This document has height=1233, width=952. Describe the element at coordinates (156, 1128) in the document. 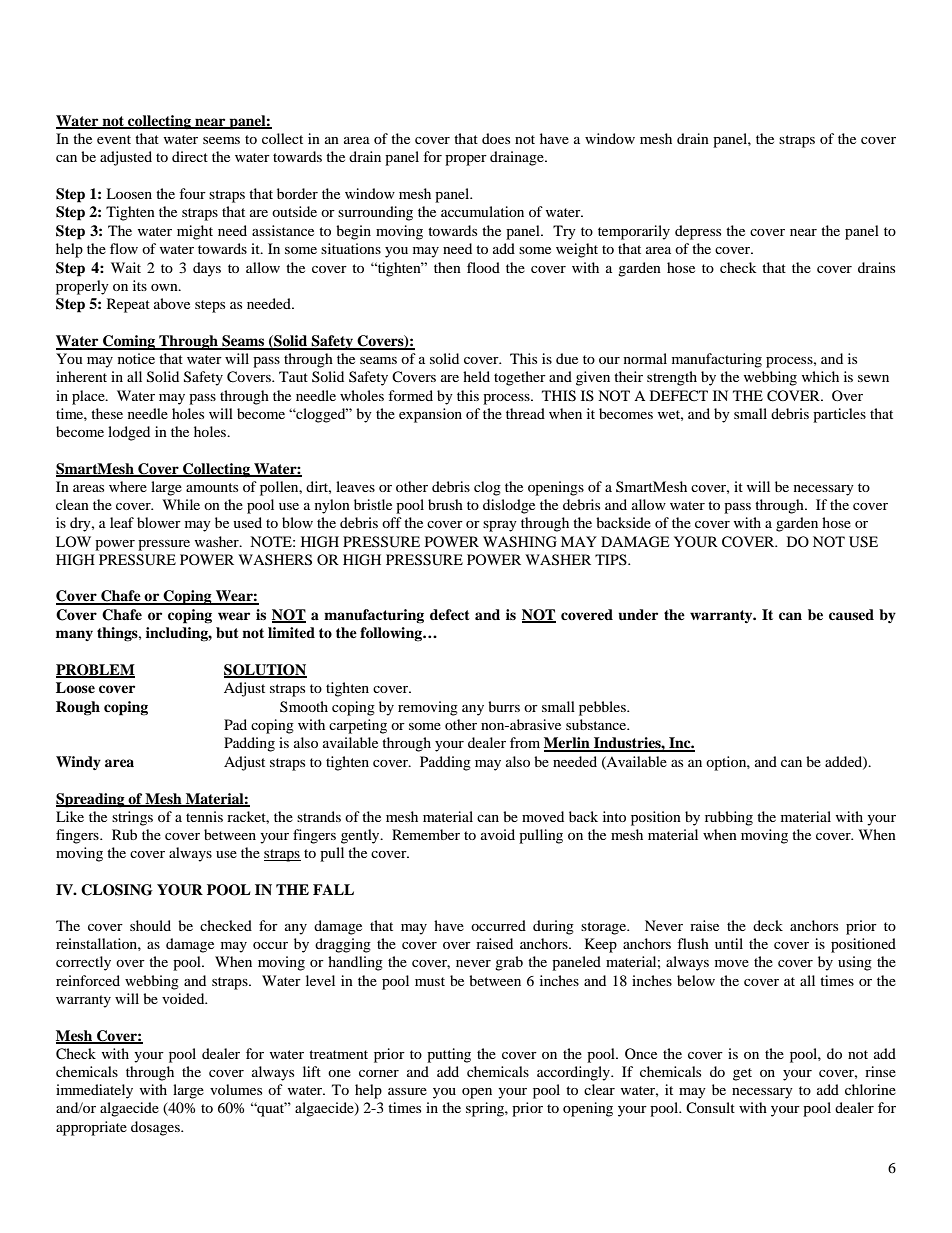

I see `dosages` at that location.
